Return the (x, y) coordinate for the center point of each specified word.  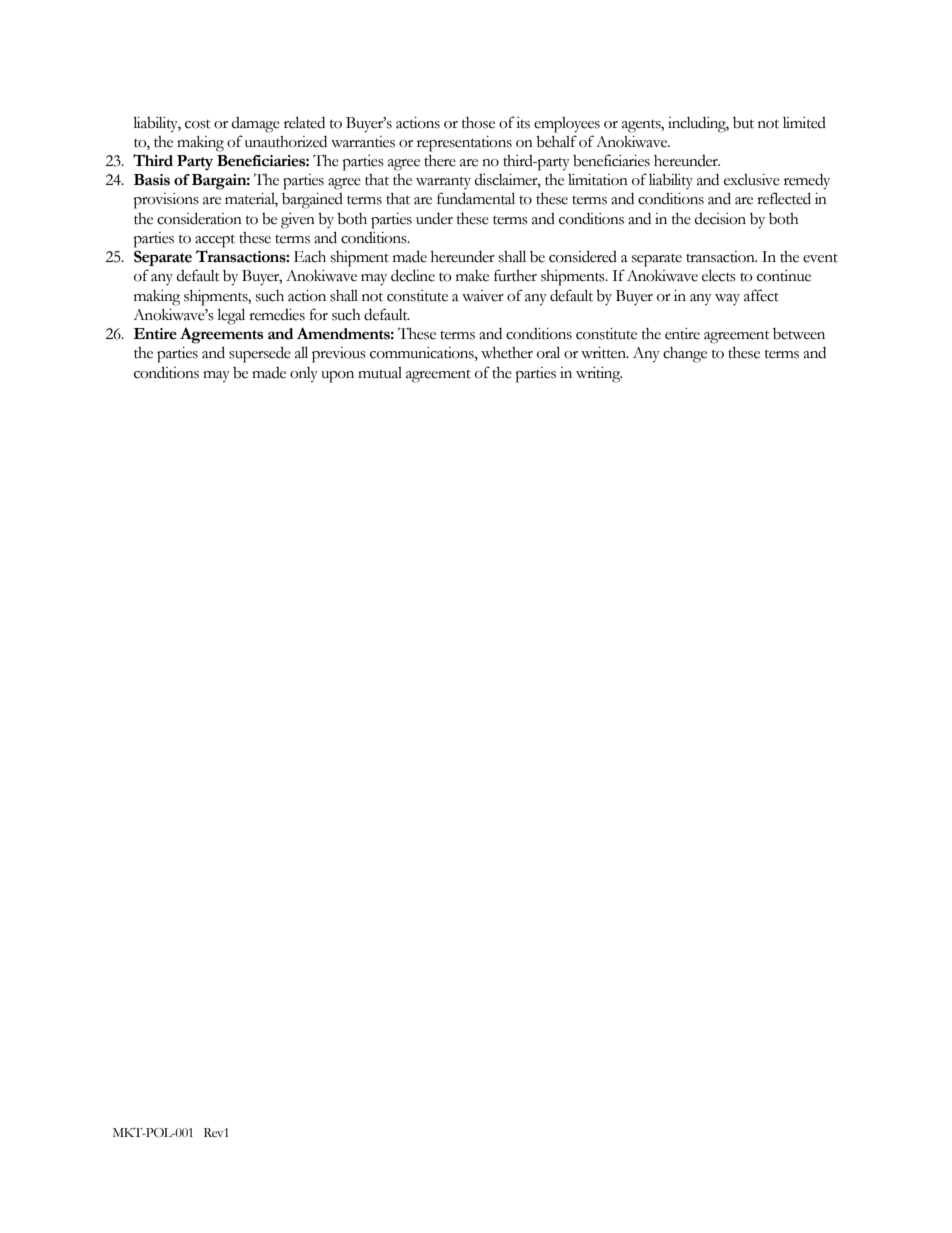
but (743, 123)
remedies (277, 315)
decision (720, 219)
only (304, 375)
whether (507, 353)
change (685, 355)
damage (255, 125)
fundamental (476, 198)
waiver (483, 296)
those (478, 123)
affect (761, 295)
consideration (199, 218)
